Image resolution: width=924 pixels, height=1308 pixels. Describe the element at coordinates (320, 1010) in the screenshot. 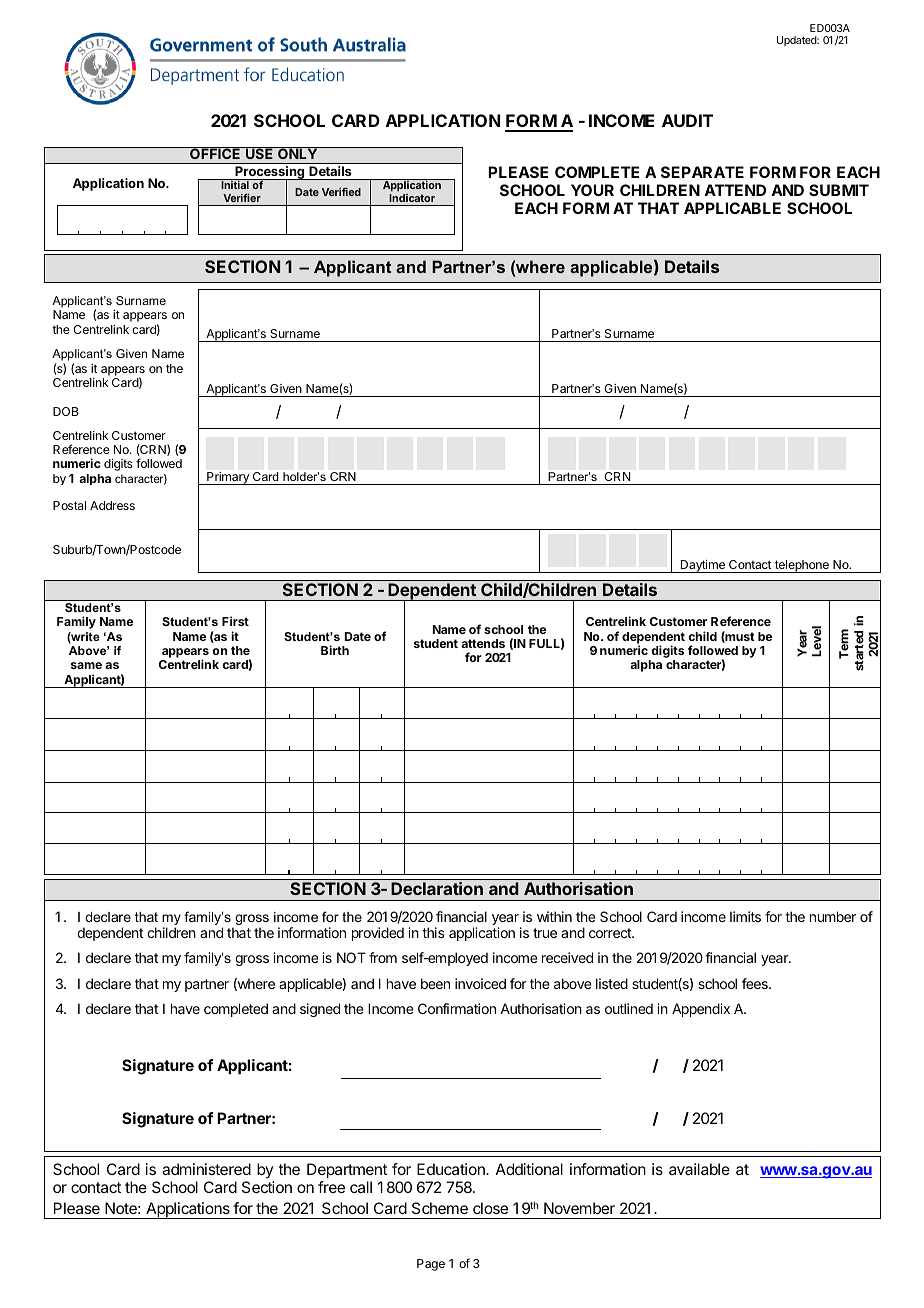

I see `signed` at that location.
